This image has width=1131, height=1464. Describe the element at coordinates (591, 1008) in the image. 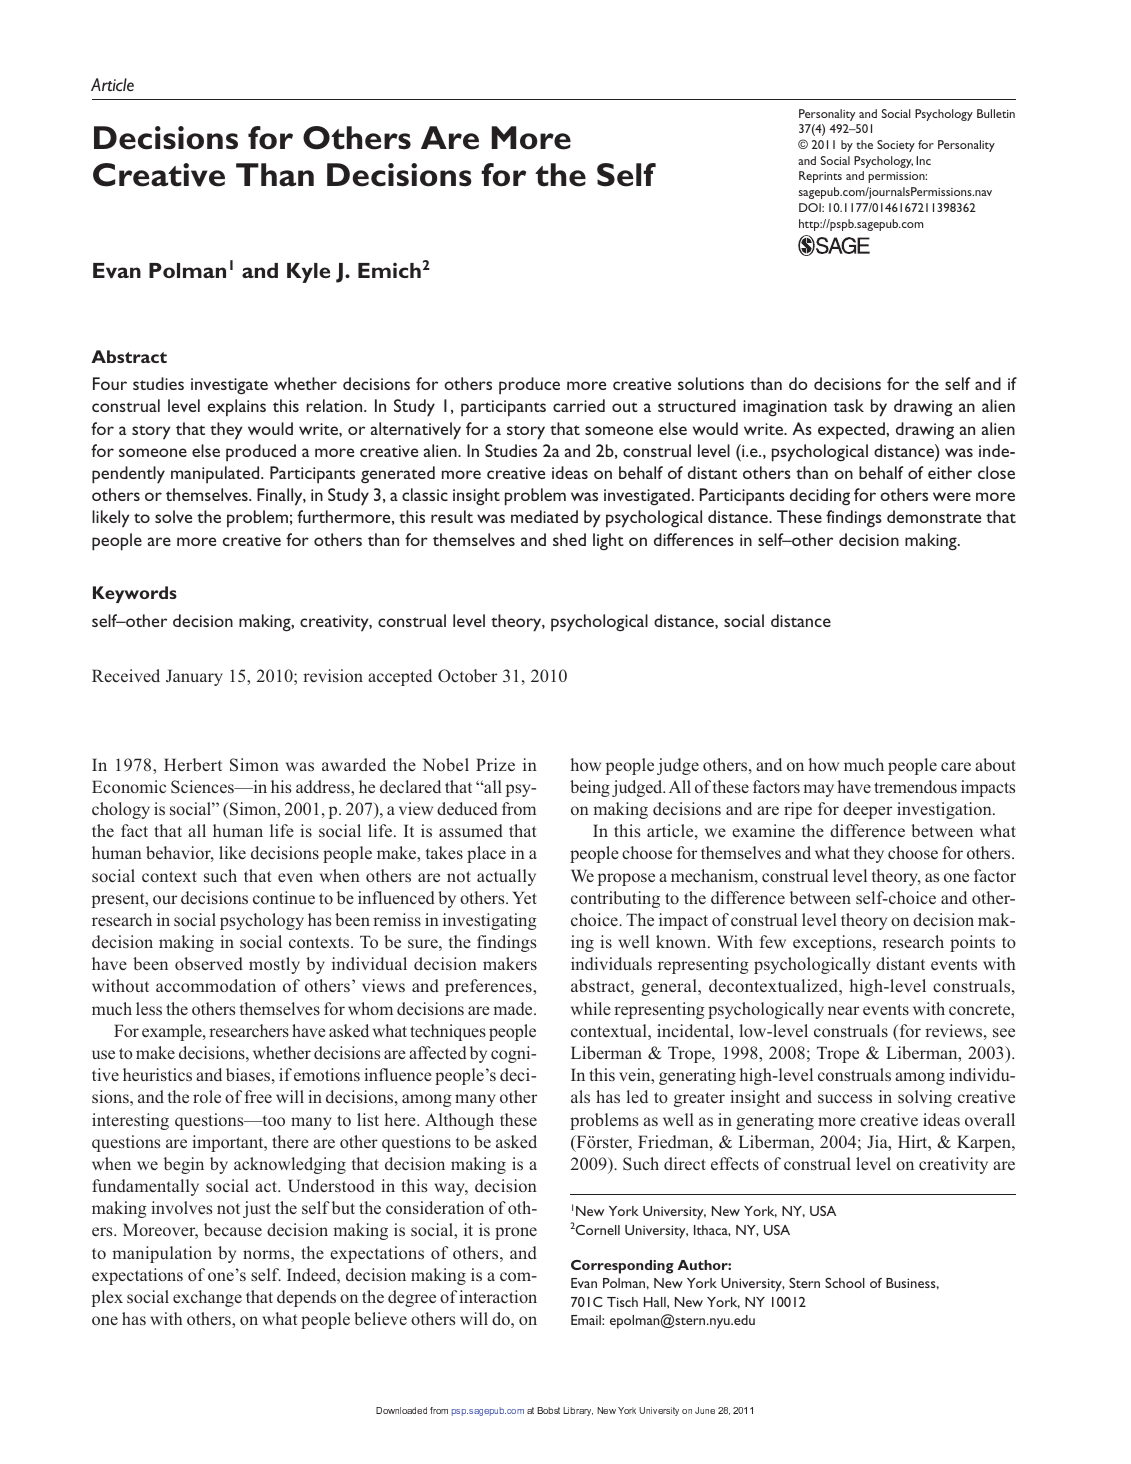

I see `while` at that location.
